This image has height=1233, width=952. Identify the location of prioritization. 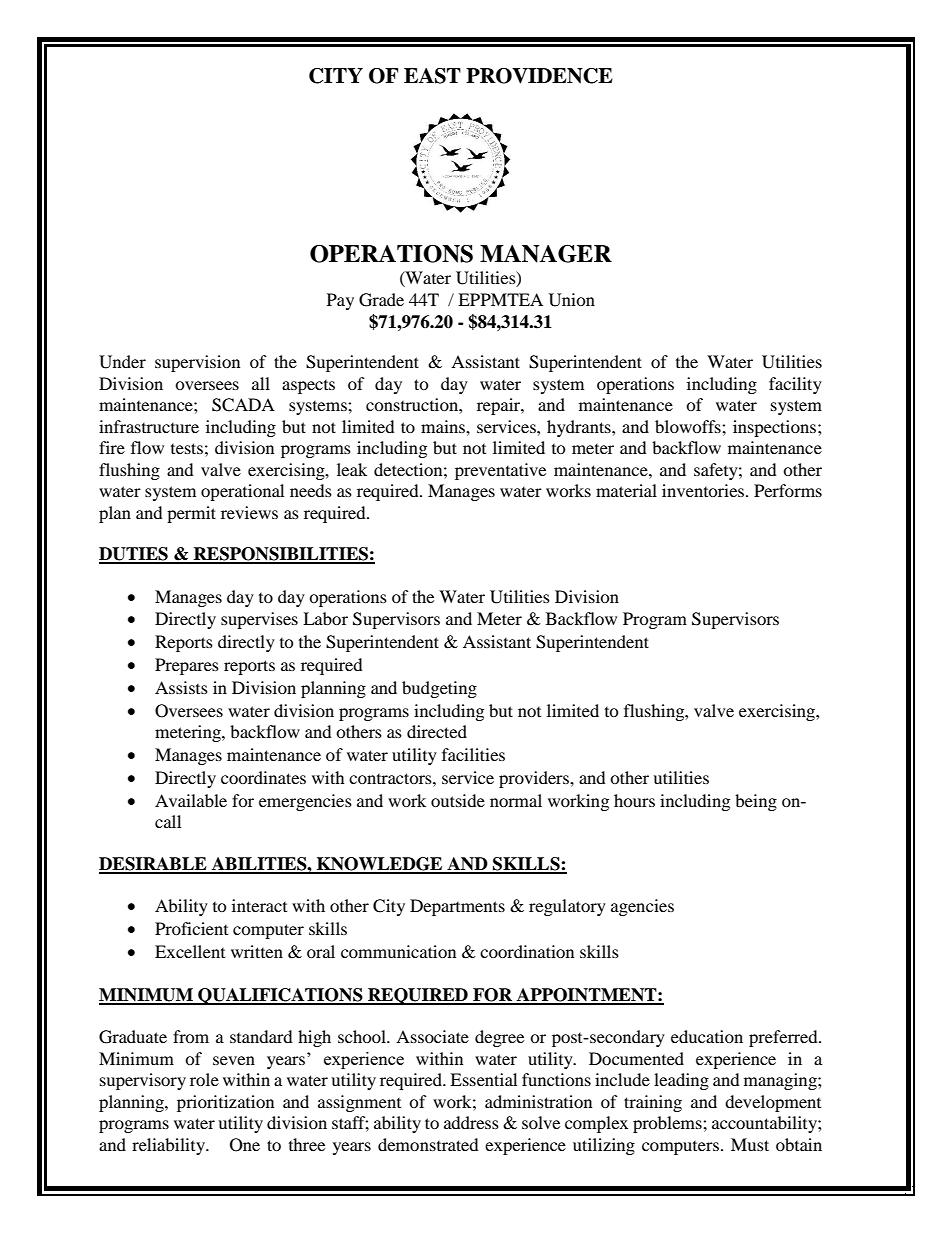
(225, 1103).
